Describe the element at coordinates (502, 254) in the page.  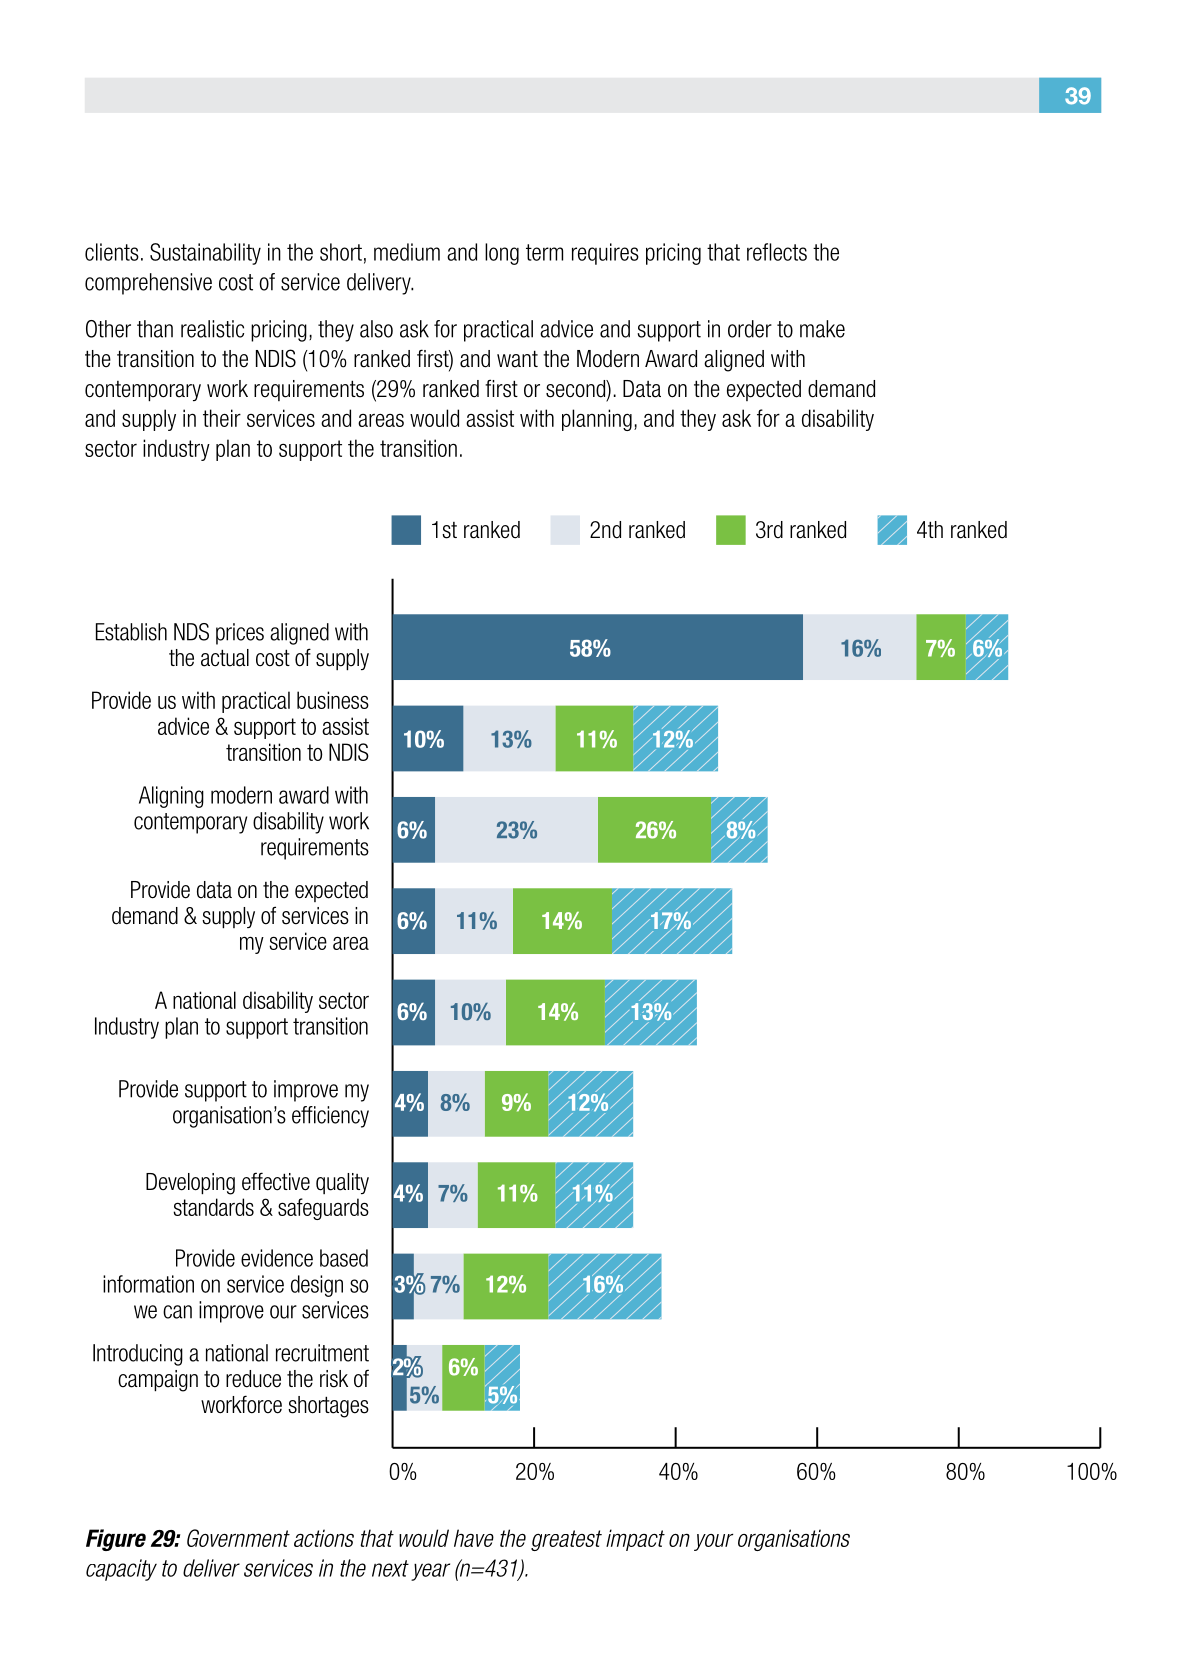
I see `long` at that location.
